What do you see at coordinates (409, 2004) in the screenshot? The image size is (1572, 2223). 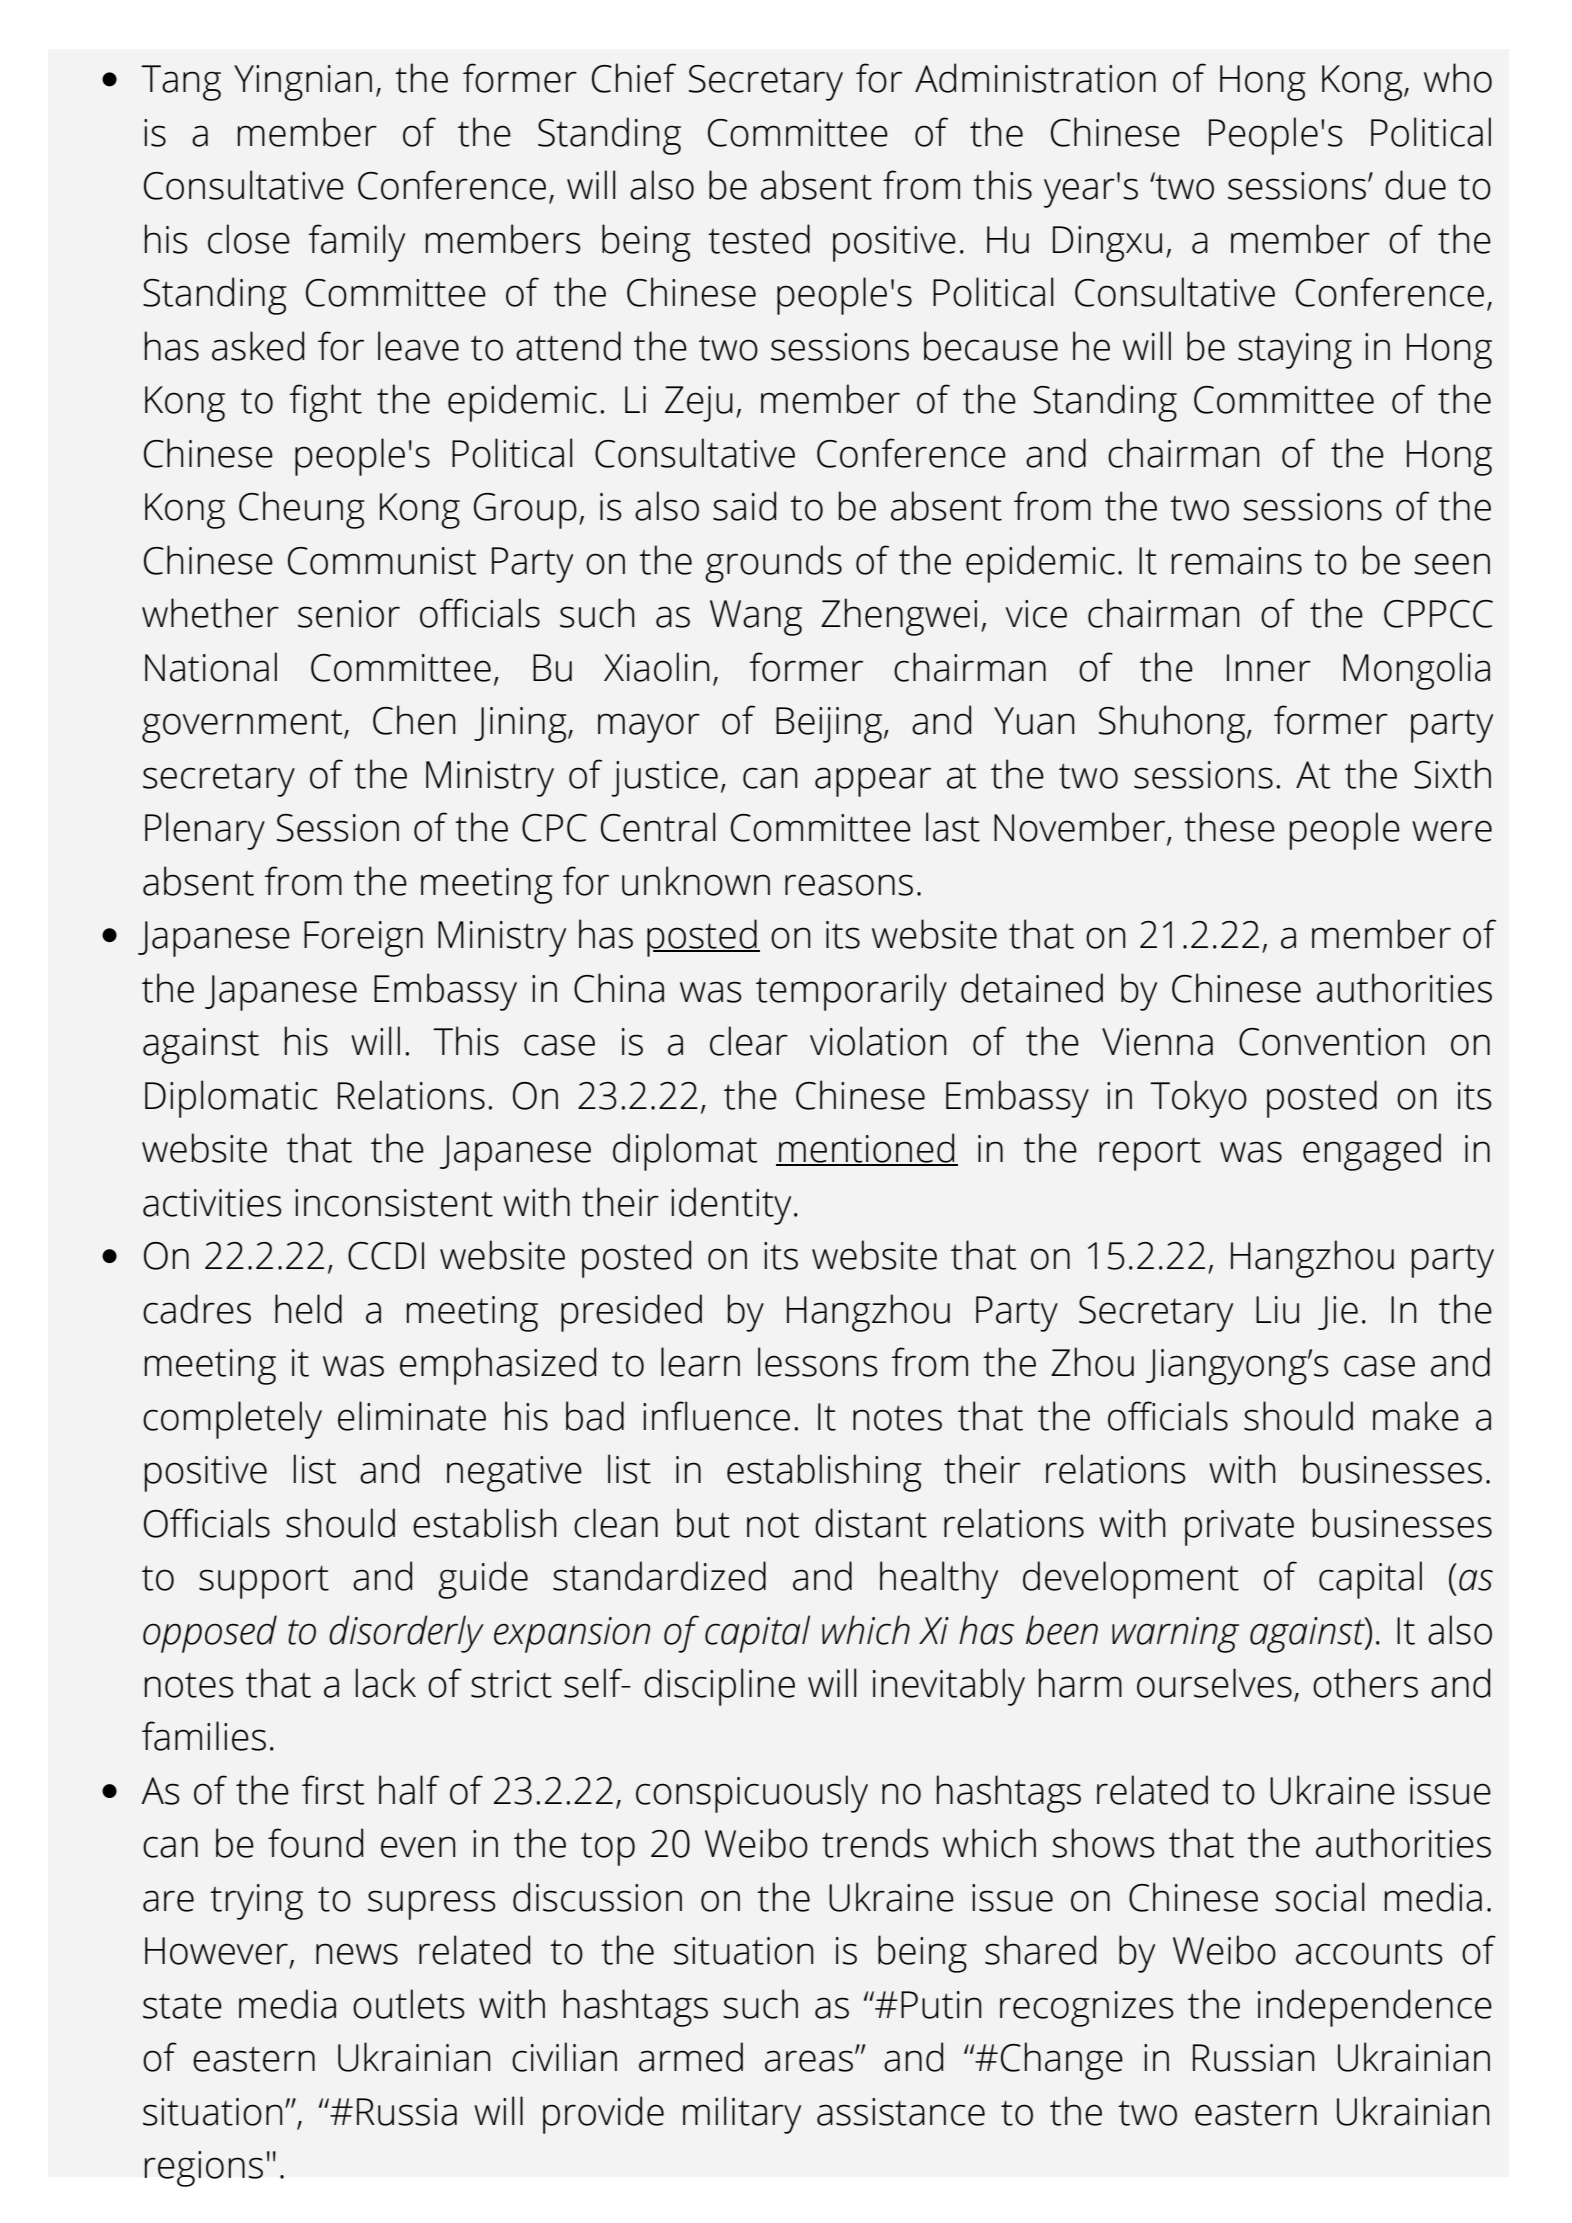 I see `outlets` at bounding box center [409, 2004].
